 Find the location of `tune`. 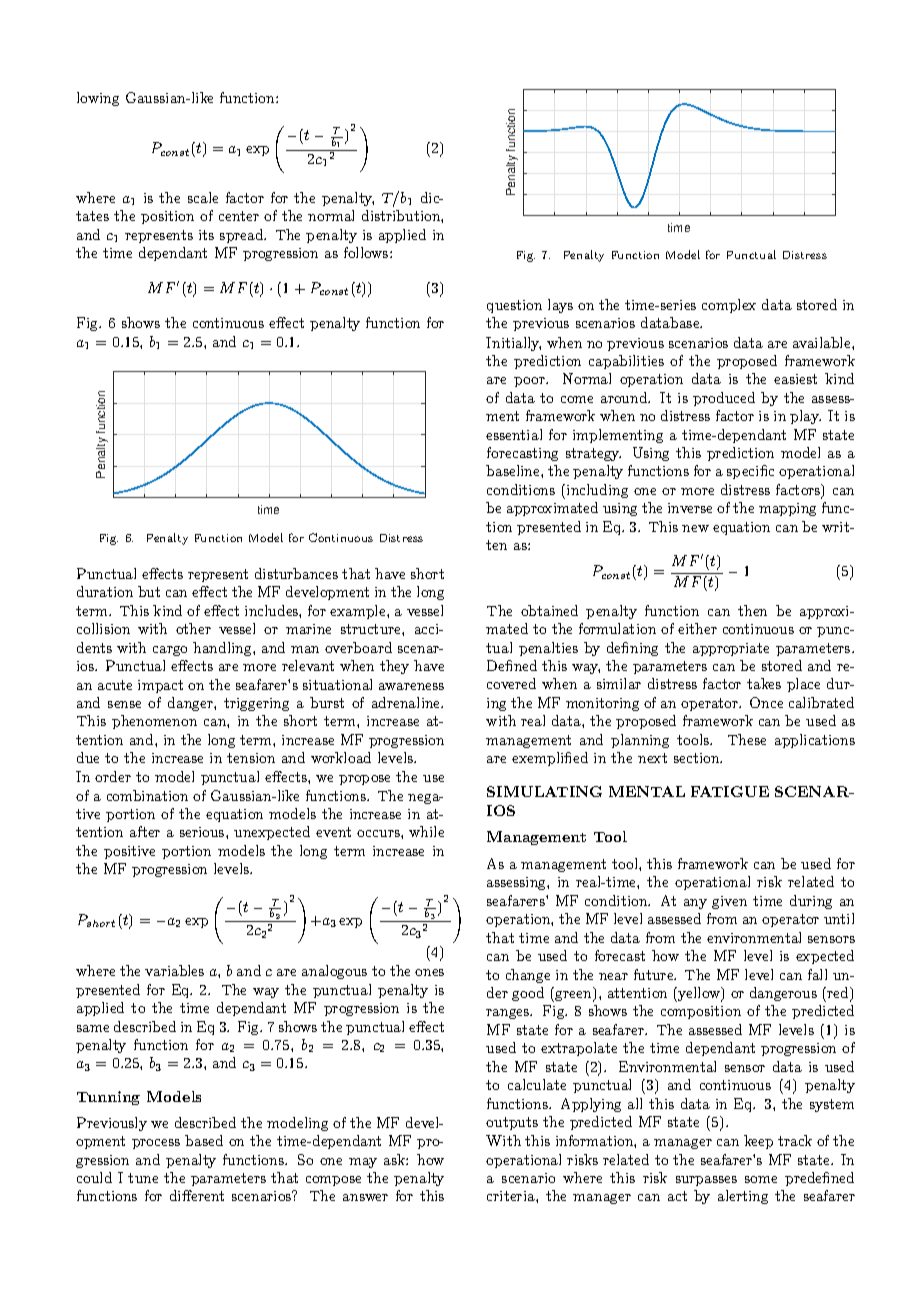

tune is located at coordinates (143, 1178).
